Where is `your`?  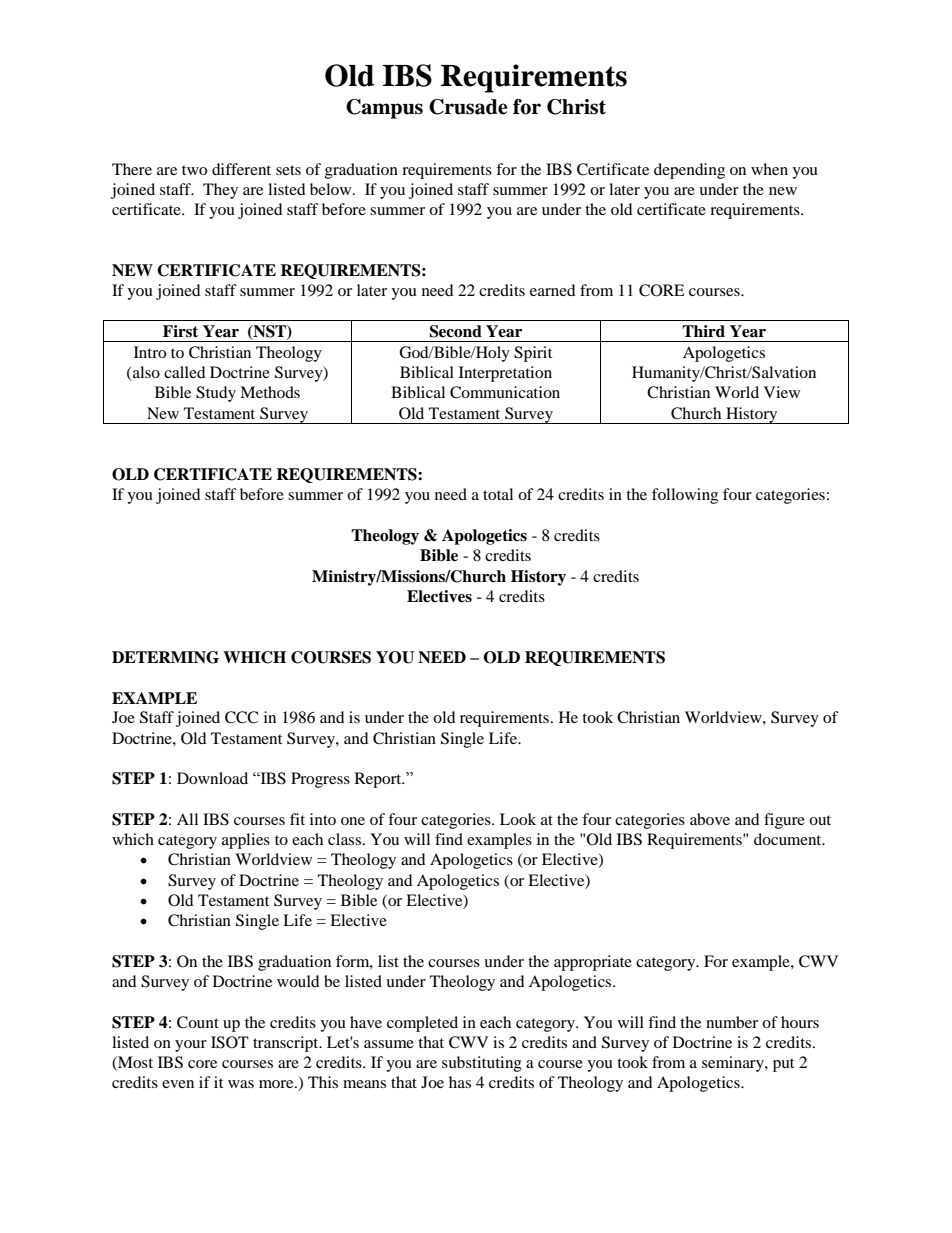 your is located at coordinates (191, 1046).
